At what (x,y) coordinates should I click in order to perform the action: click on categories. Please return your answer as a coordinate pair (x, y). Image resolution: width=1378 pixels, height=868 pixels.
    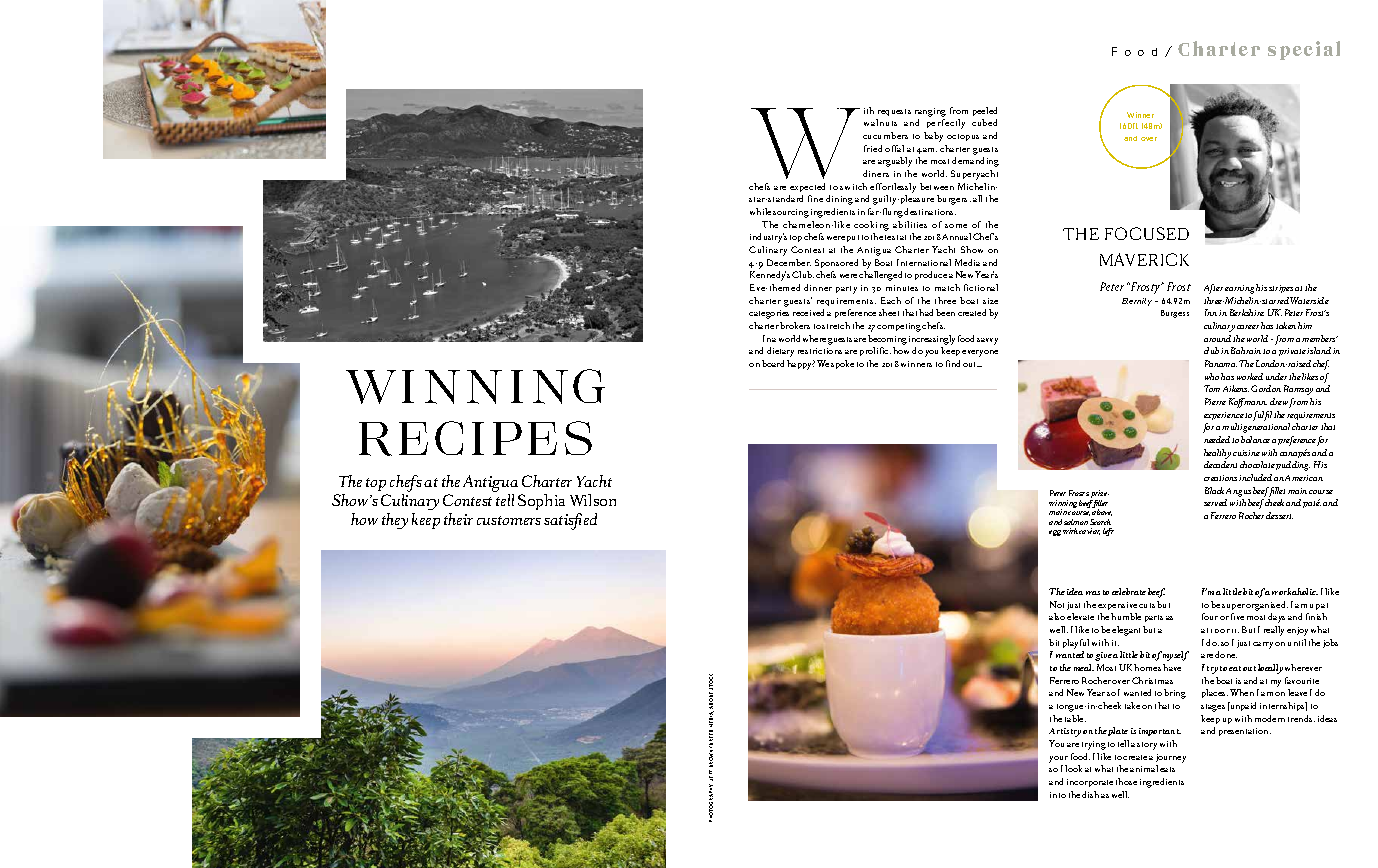
    Looking at the image, I should click on (769, 314).
